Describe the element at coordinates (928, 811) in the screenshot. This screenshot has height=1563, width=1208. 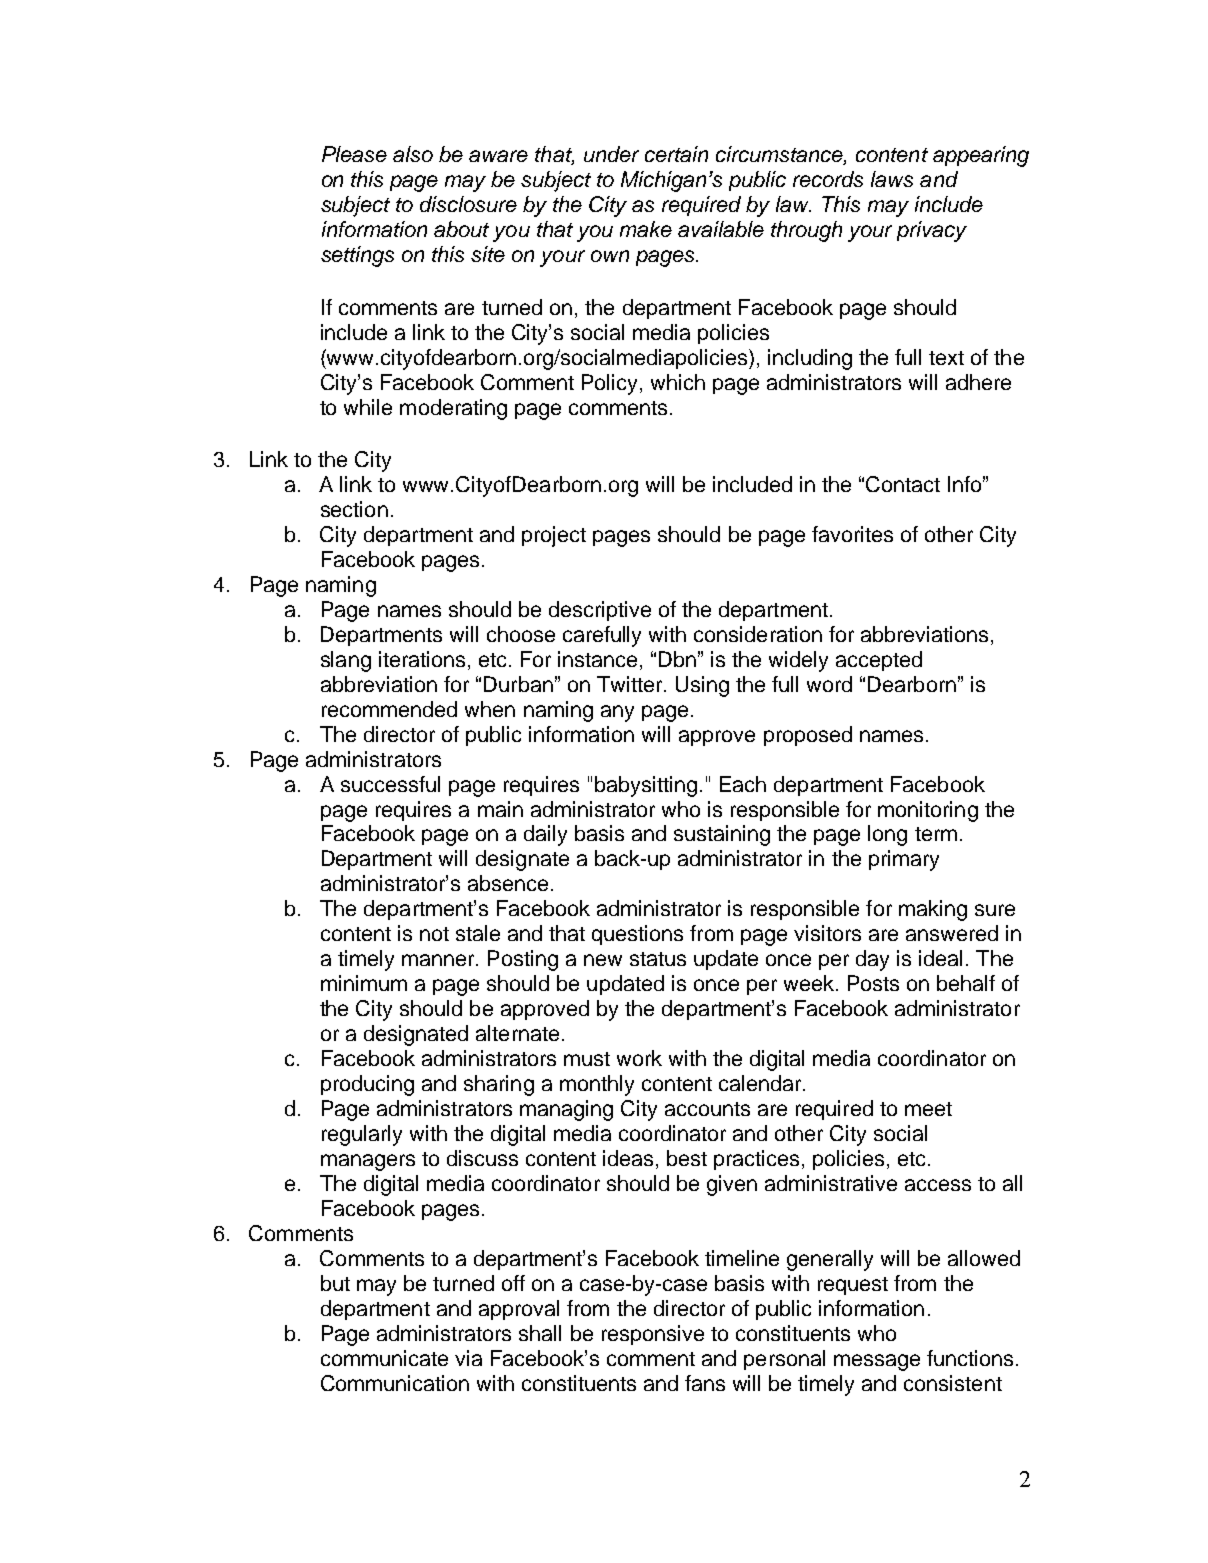
I see `monitoring` at that location.
